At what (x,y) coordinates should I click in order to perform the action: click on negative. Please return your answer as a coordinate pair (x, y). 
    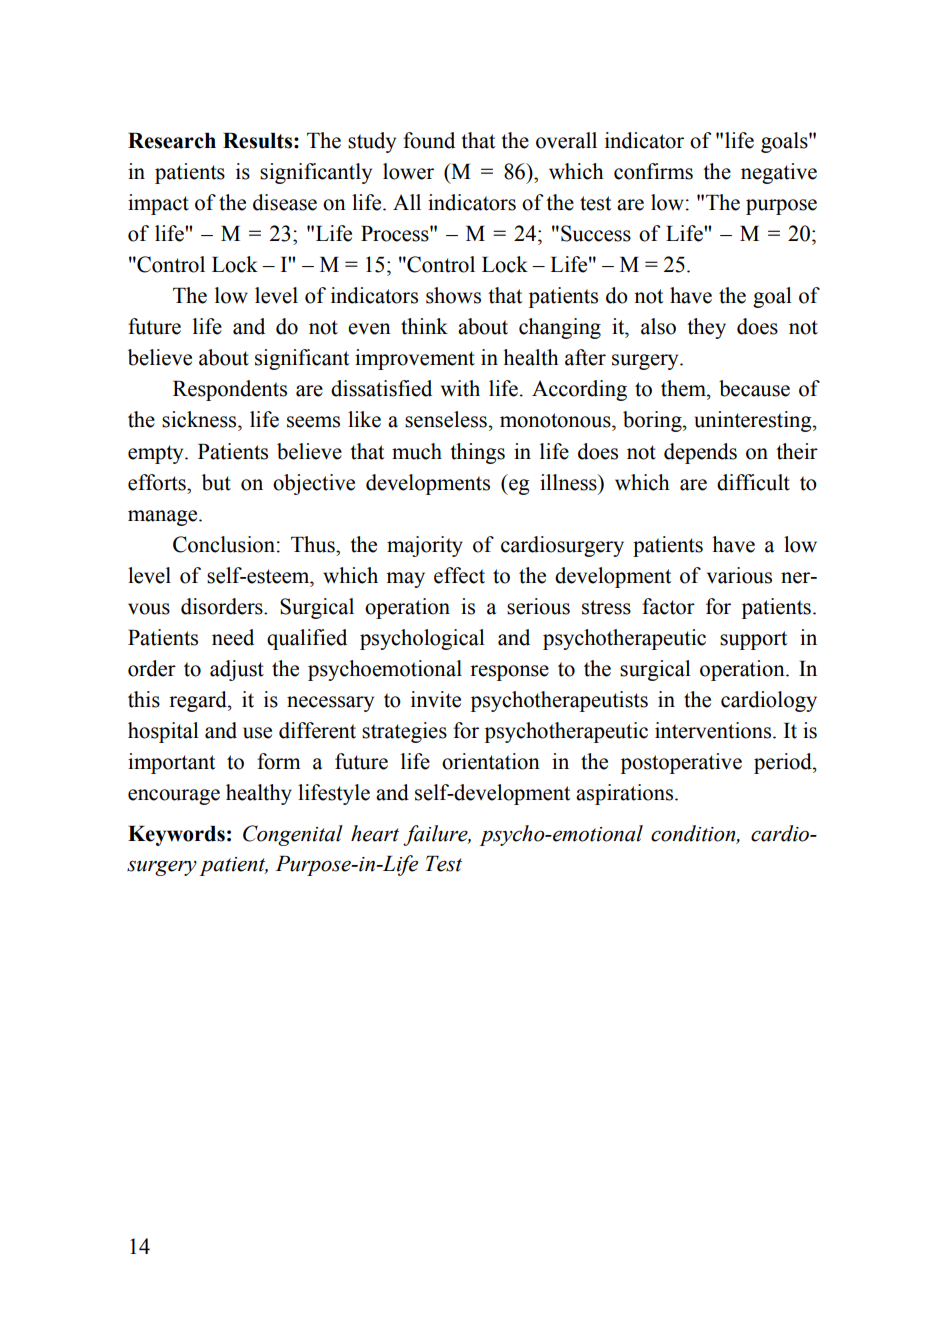
    Looking at the image, I should click on (779, 173).
